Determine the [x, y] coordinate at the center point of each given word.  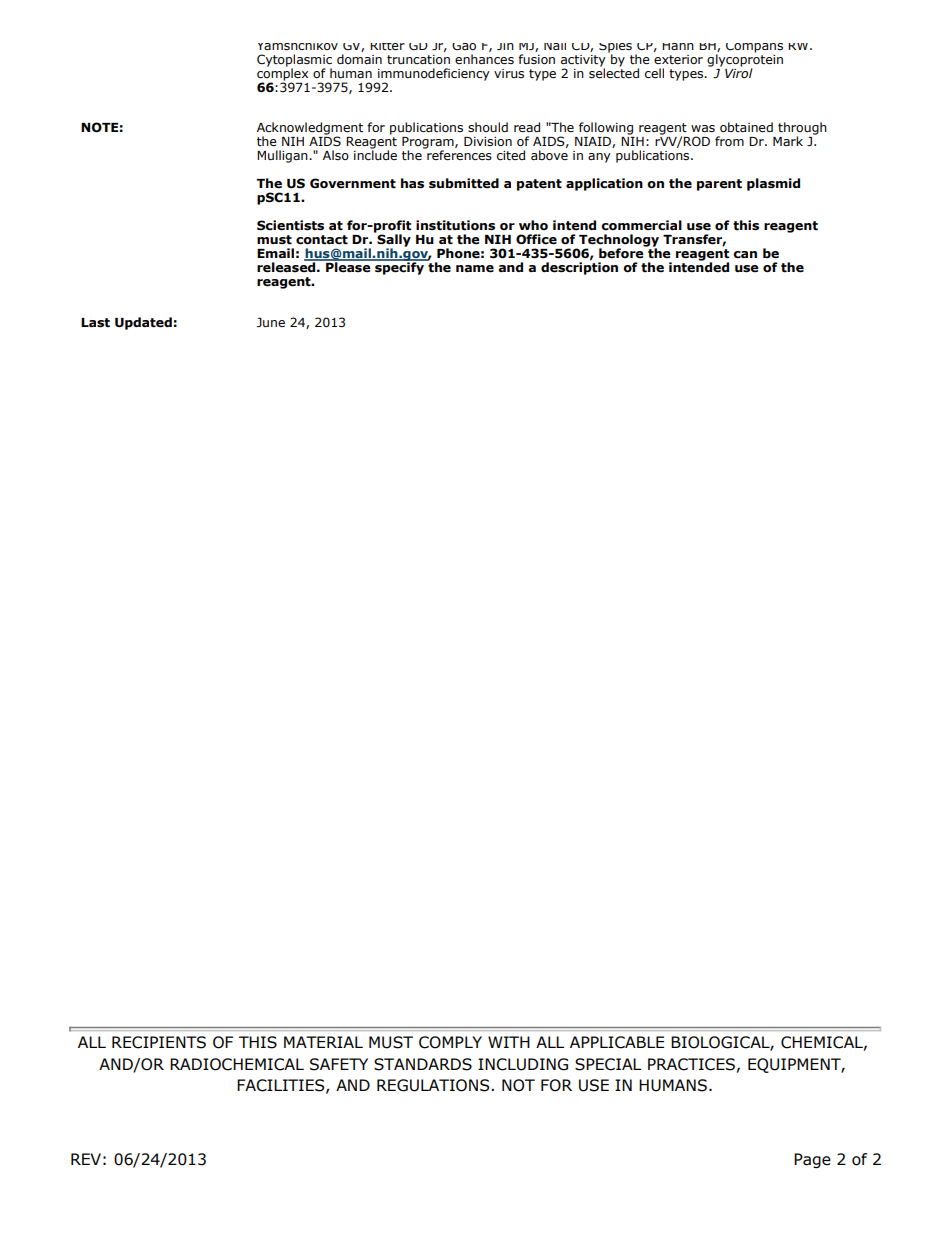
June [271, 323]
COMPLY [450, 1042]
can [745, 254]
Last [95, 323]
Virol [739, 72]
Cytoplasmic [294, 61]
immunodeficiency [433, 75]
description [579, 267]
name [475, 269]
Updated [143, 323]
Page [812, 1160]
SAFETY [339, 1064]
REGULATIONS [434, 1085]
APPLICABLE [617, 1042]
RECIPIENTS [159, 1042]
